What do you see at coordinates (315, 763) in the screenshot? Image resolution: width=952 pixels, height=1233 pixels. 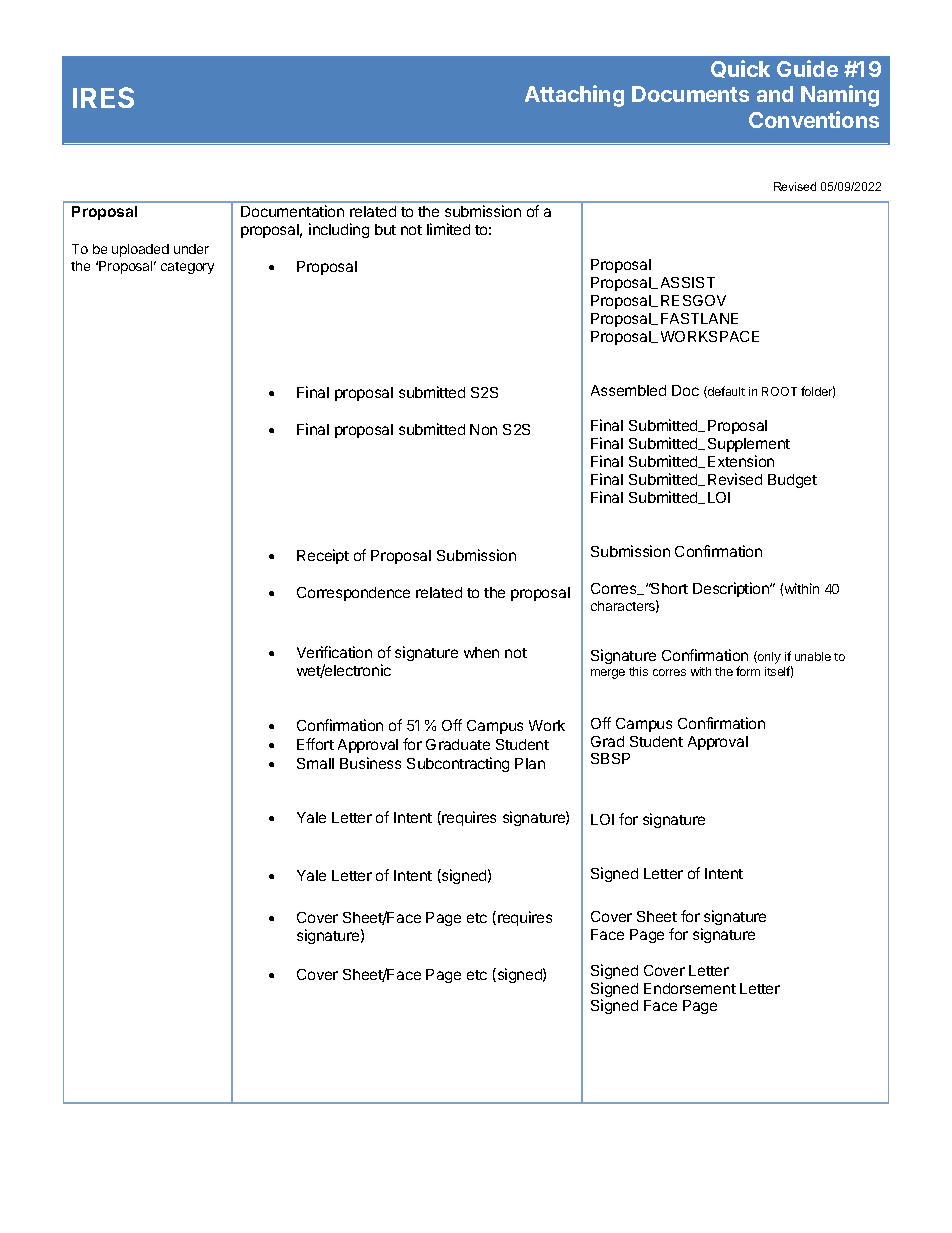 I see `Small` at bounding box center [315, 763].
